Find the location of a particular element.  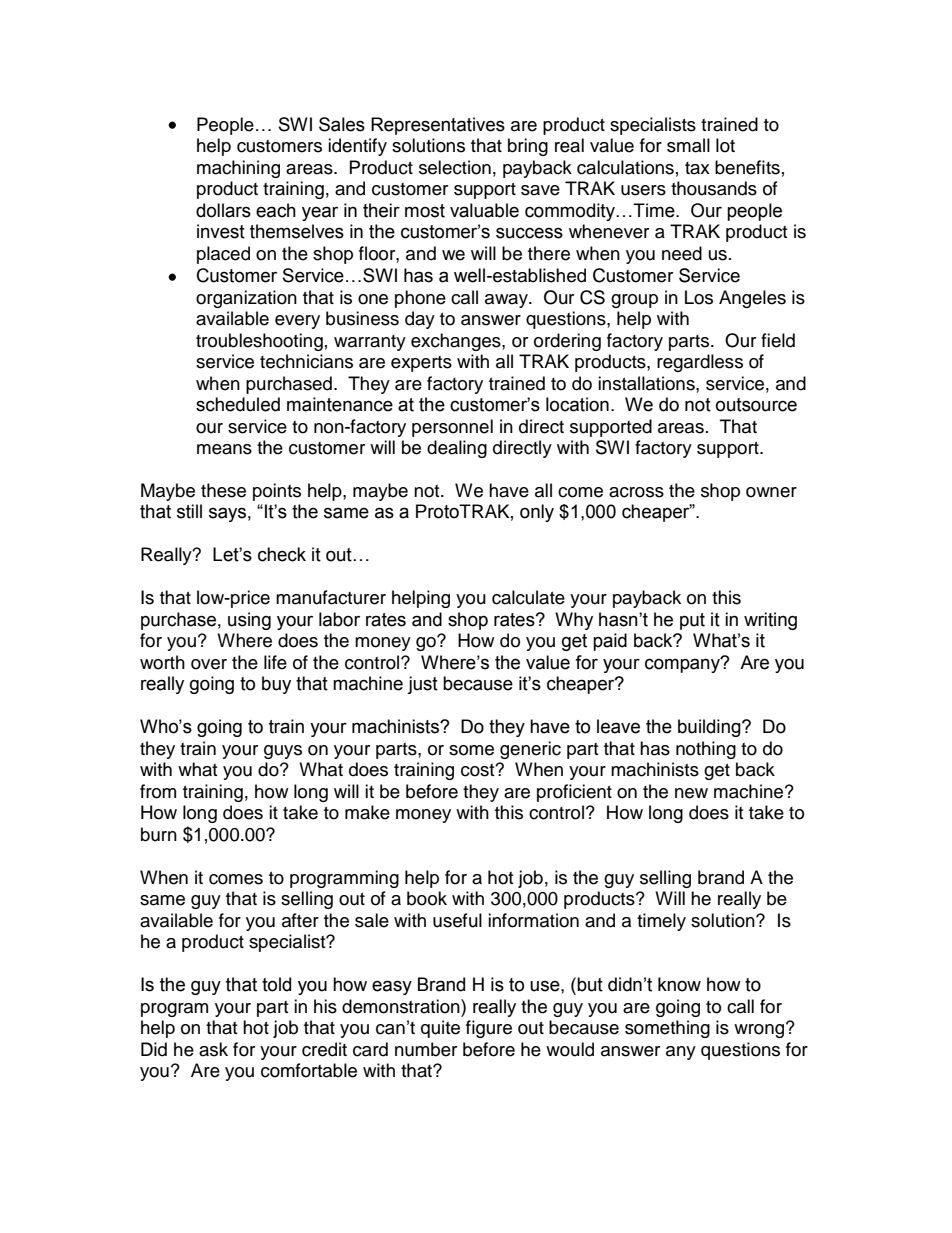

selection is located at coordinates (455, 167).
